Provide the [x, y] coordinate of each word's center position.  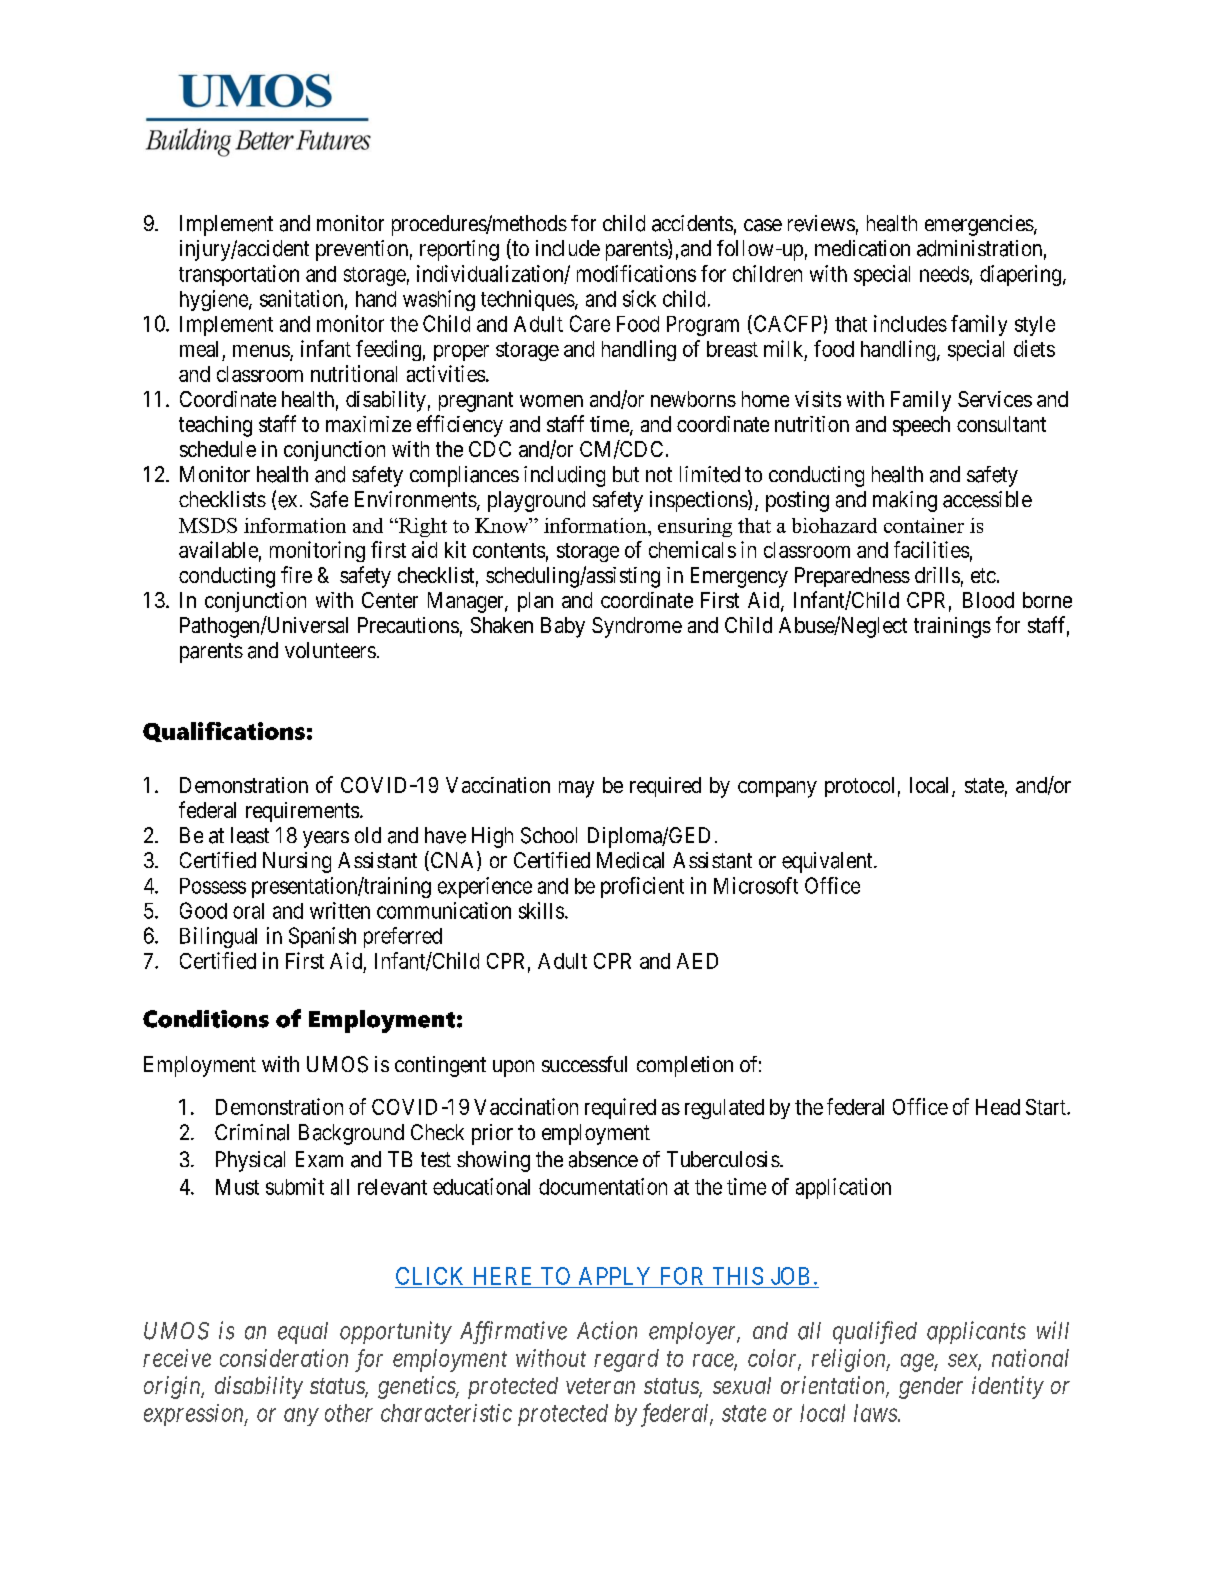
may [576, 789]
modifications [636, 273]
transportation [239, 275]
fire [296, 574]
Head [998, 1107]
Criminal [252, 1132]
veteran [600, 1386]
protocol [859, 787]
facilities [931, 549]
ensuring [695, 527]
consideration [284, 1358]
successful [584, 1064]
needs [944, 274]
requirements [302, 812]
